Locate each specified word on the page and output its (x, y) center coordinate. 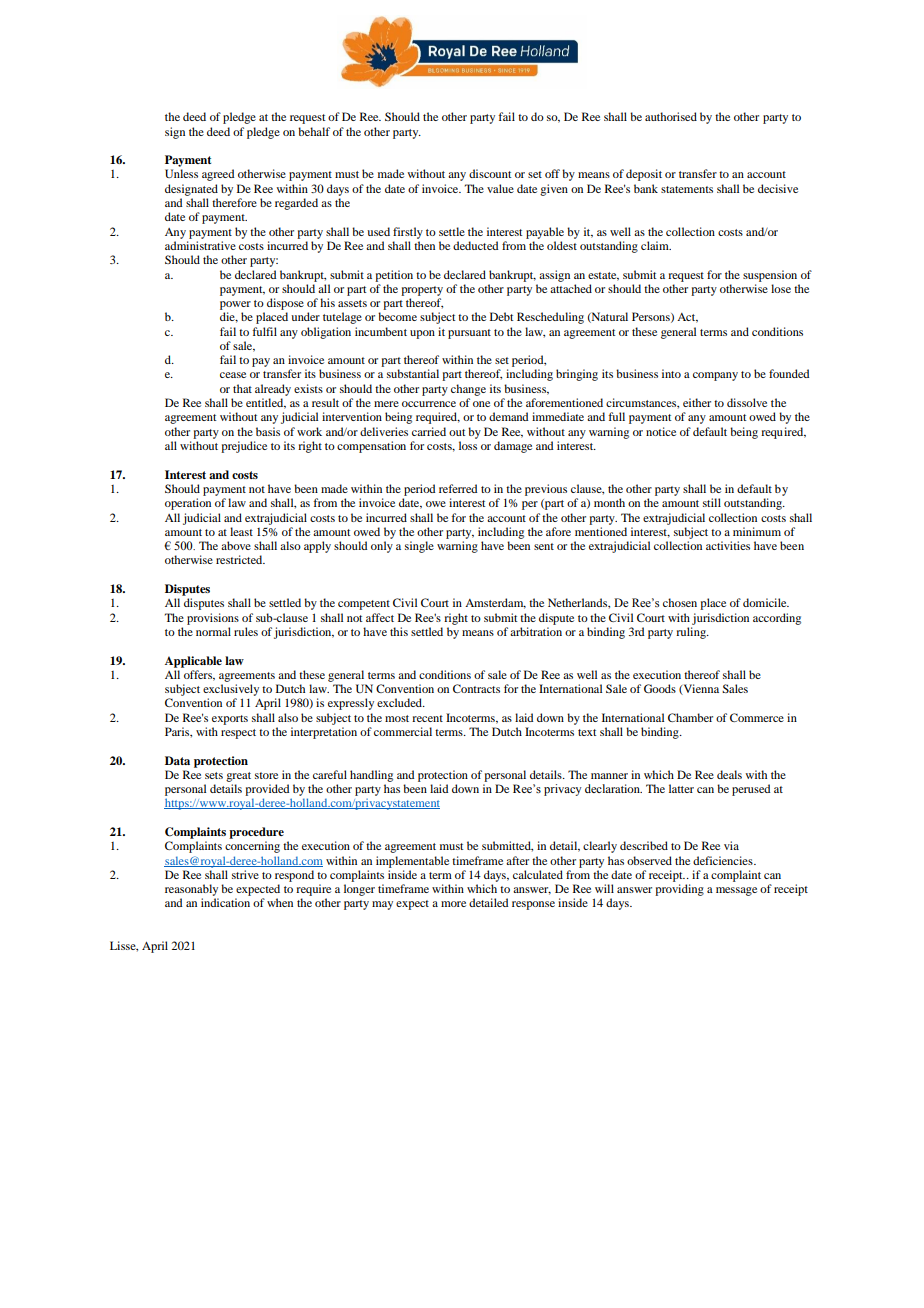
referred (458, 488)
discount (490, 173)
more (453, 904)
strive (245, 874)
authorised (671, 116)
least (241, 531)
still (712, 502)
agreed (218, 175)
